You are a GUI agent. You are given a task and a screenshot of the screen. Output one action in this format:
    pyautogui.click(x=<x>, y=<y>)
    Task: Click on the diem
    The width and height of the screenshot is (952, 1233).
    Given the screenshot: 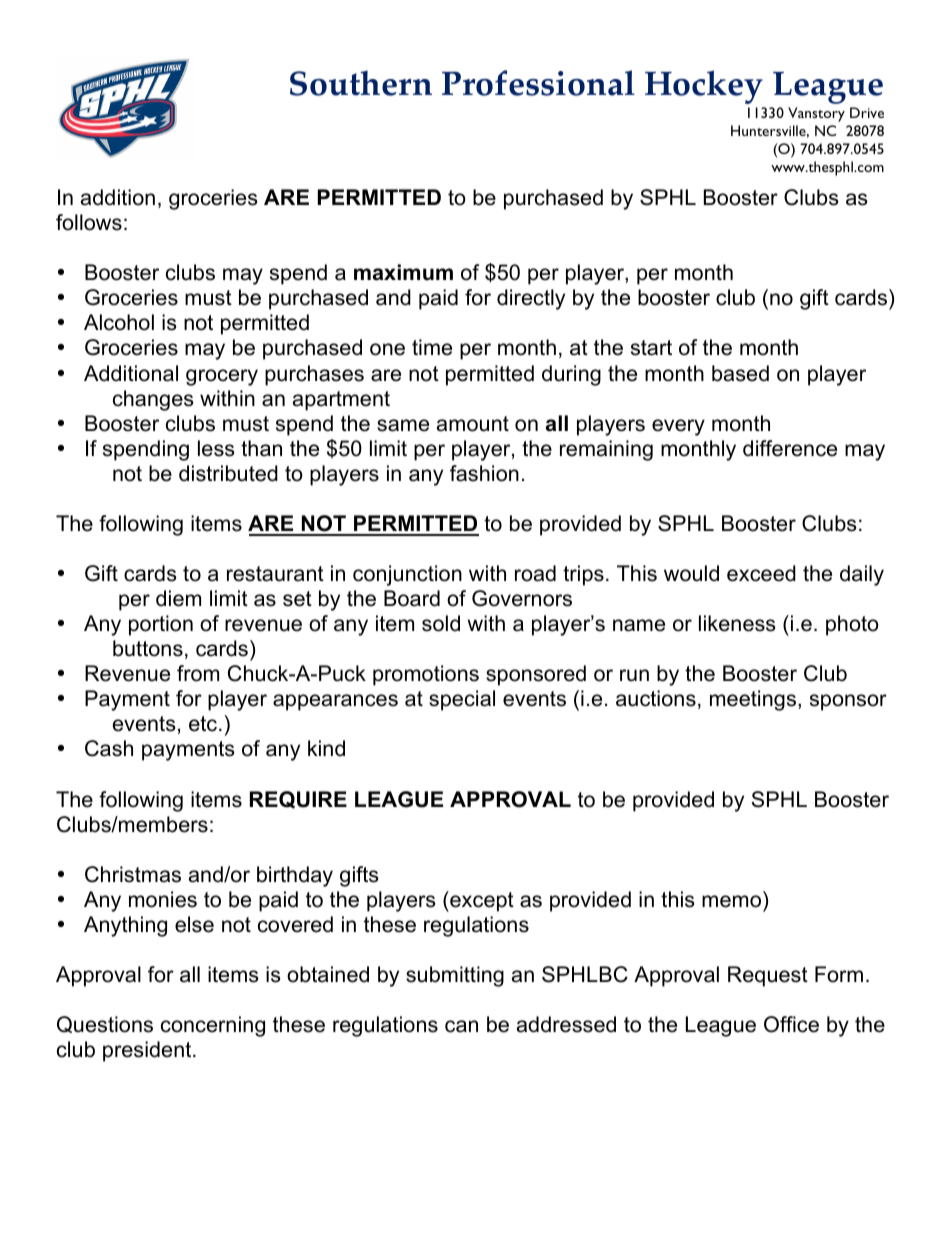 What is the action you would take?
    pyautogui.click(x=178, y=598)
